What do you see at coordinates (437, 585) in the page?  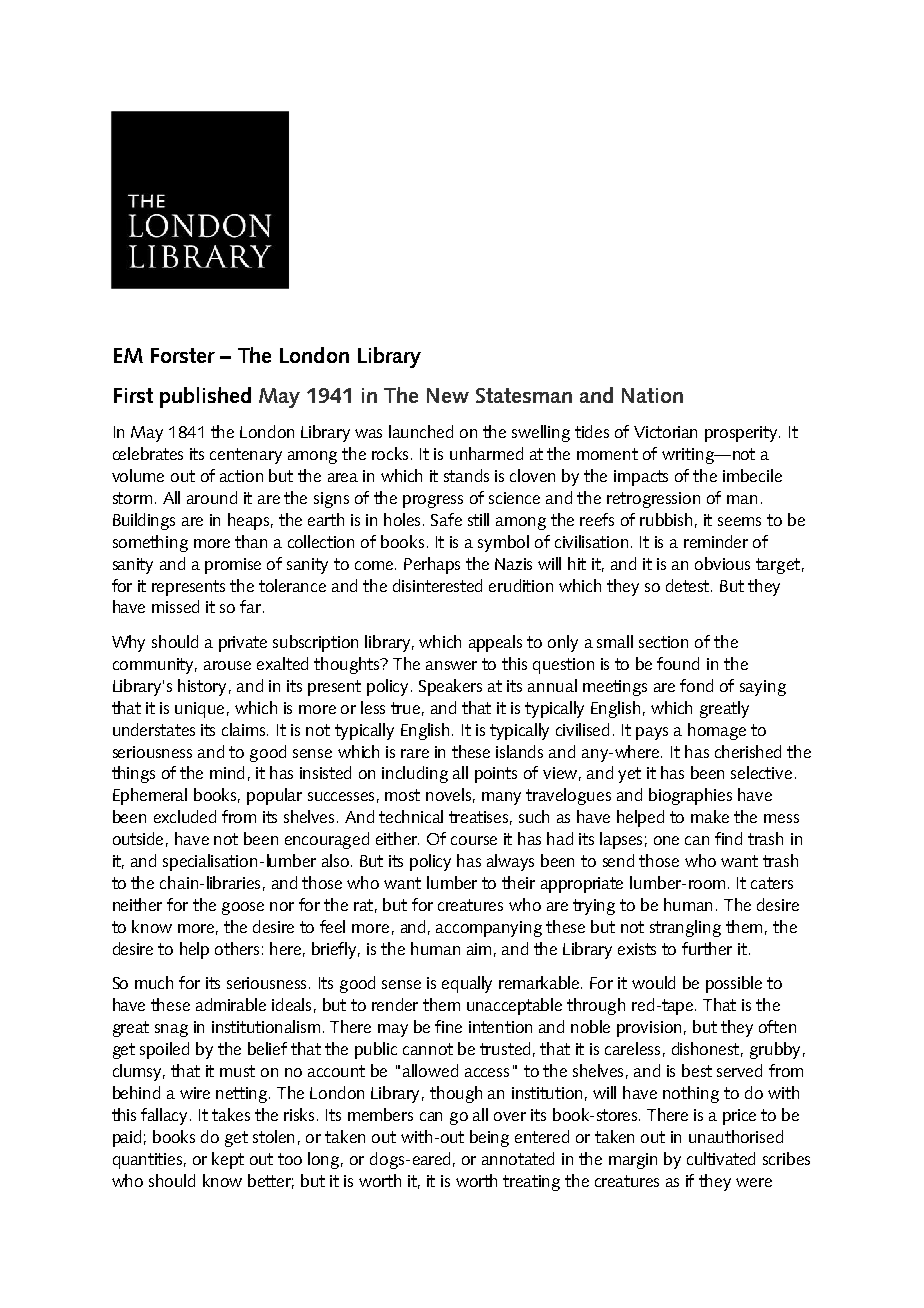 I see `disinterested` at bounding box center [437, 585].
